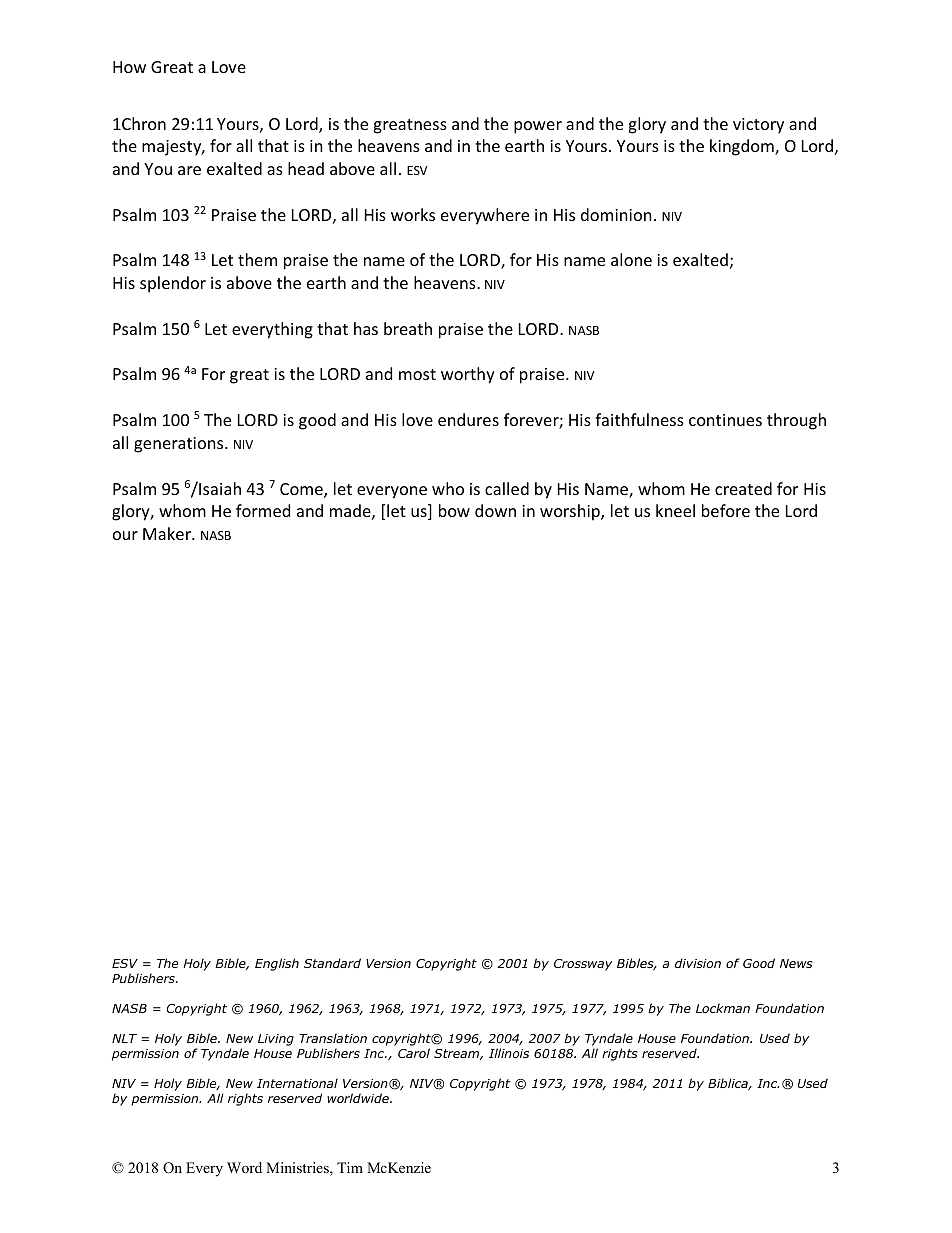 This document has width=952, height=1233. I want to click on victory, so click(758, 126).
